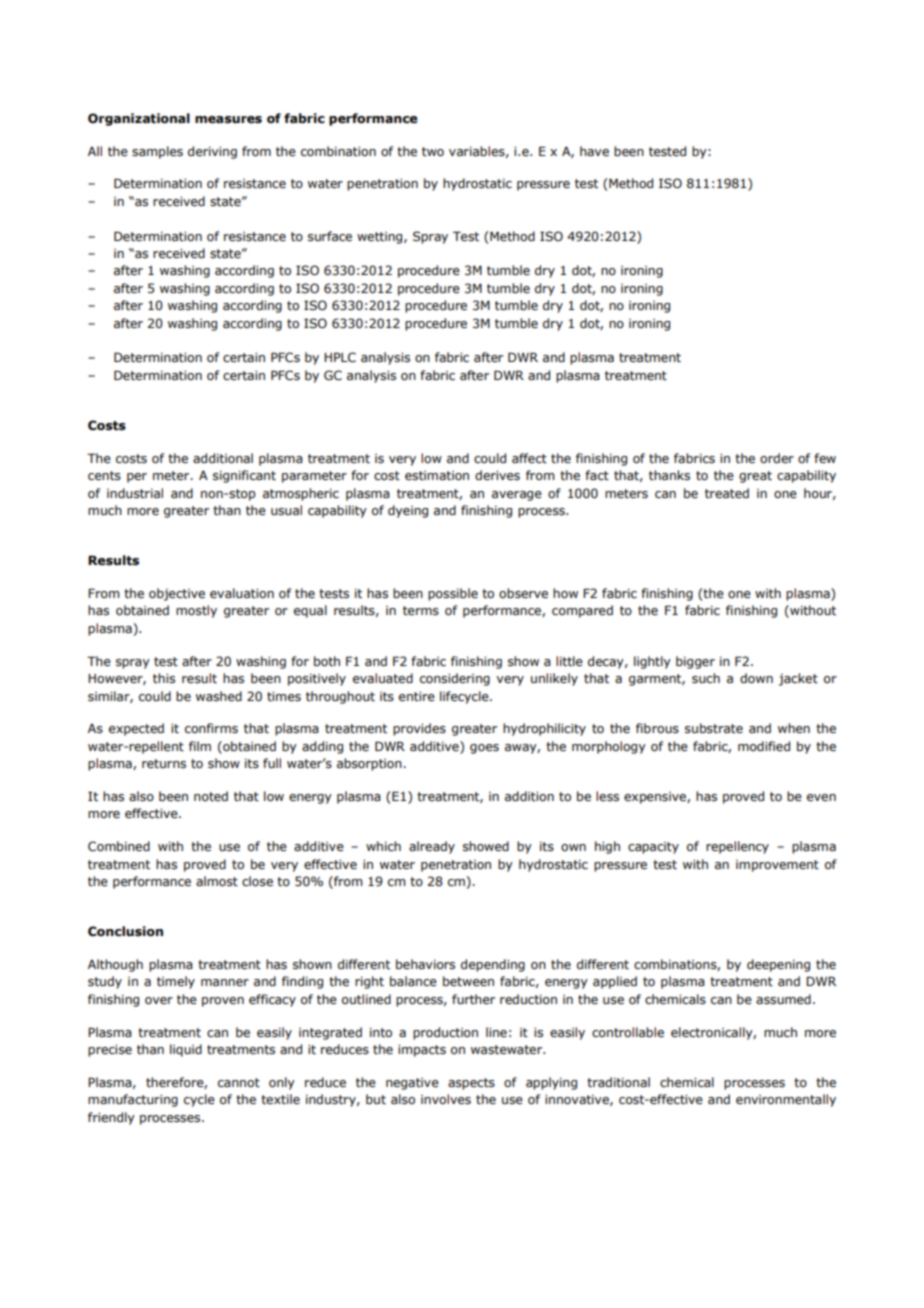 The height and width of the screenshot is (1308, 924). What do you see at coordinates (453, 594) in the screenshot?
I see `possible` at bounding box center [453, 594].
